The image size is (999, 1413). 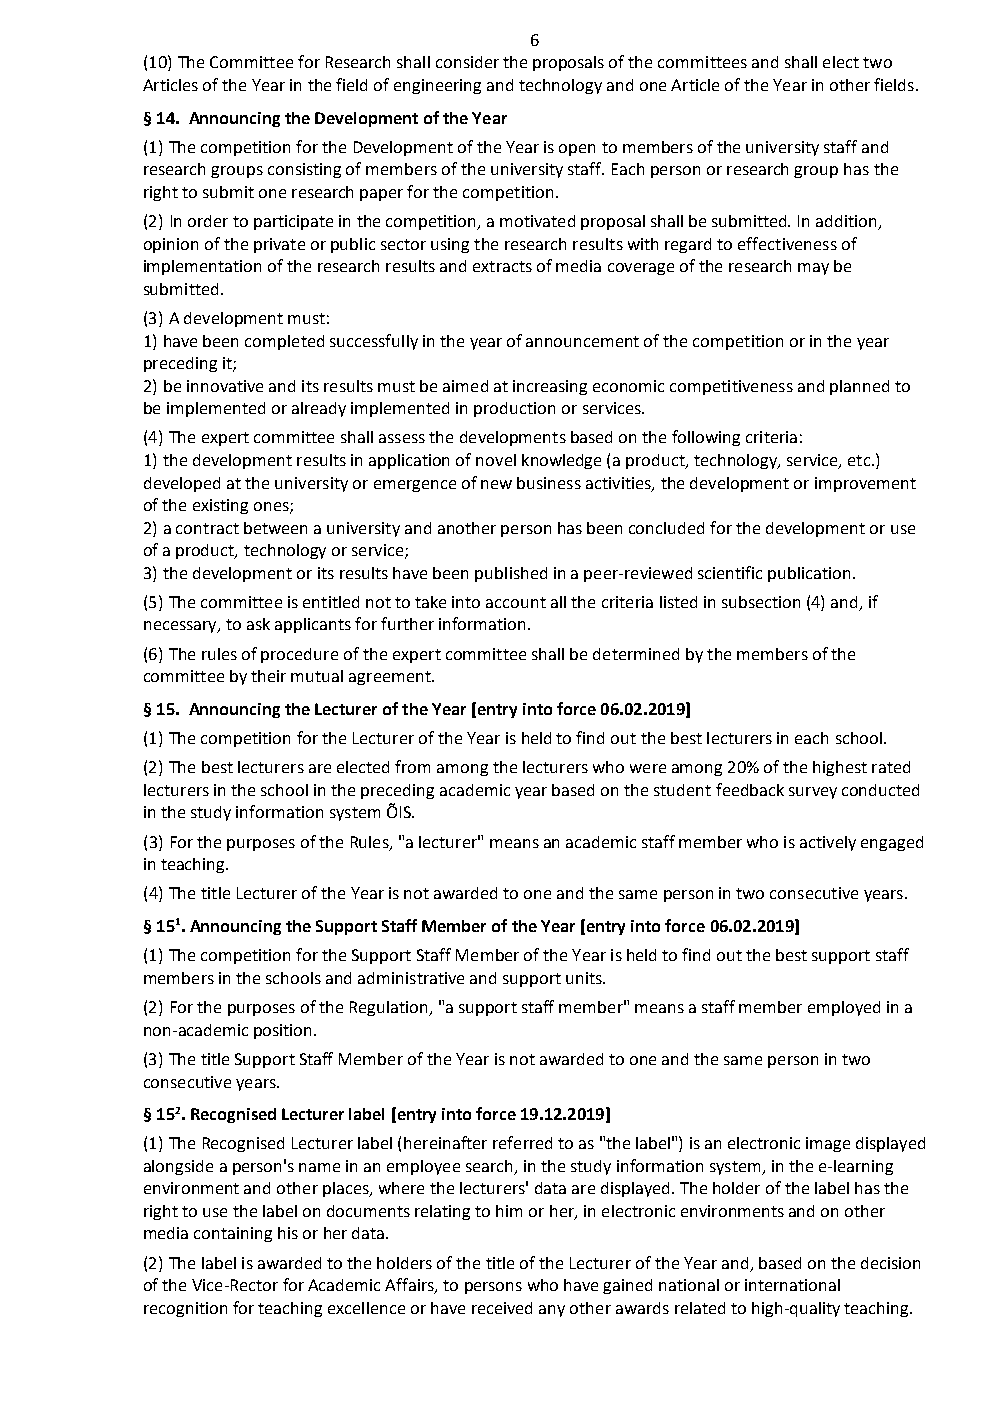 What do you see at coordinates (516, 602) in the screenshot?
I see `account` at bounding box center [516, 602].
